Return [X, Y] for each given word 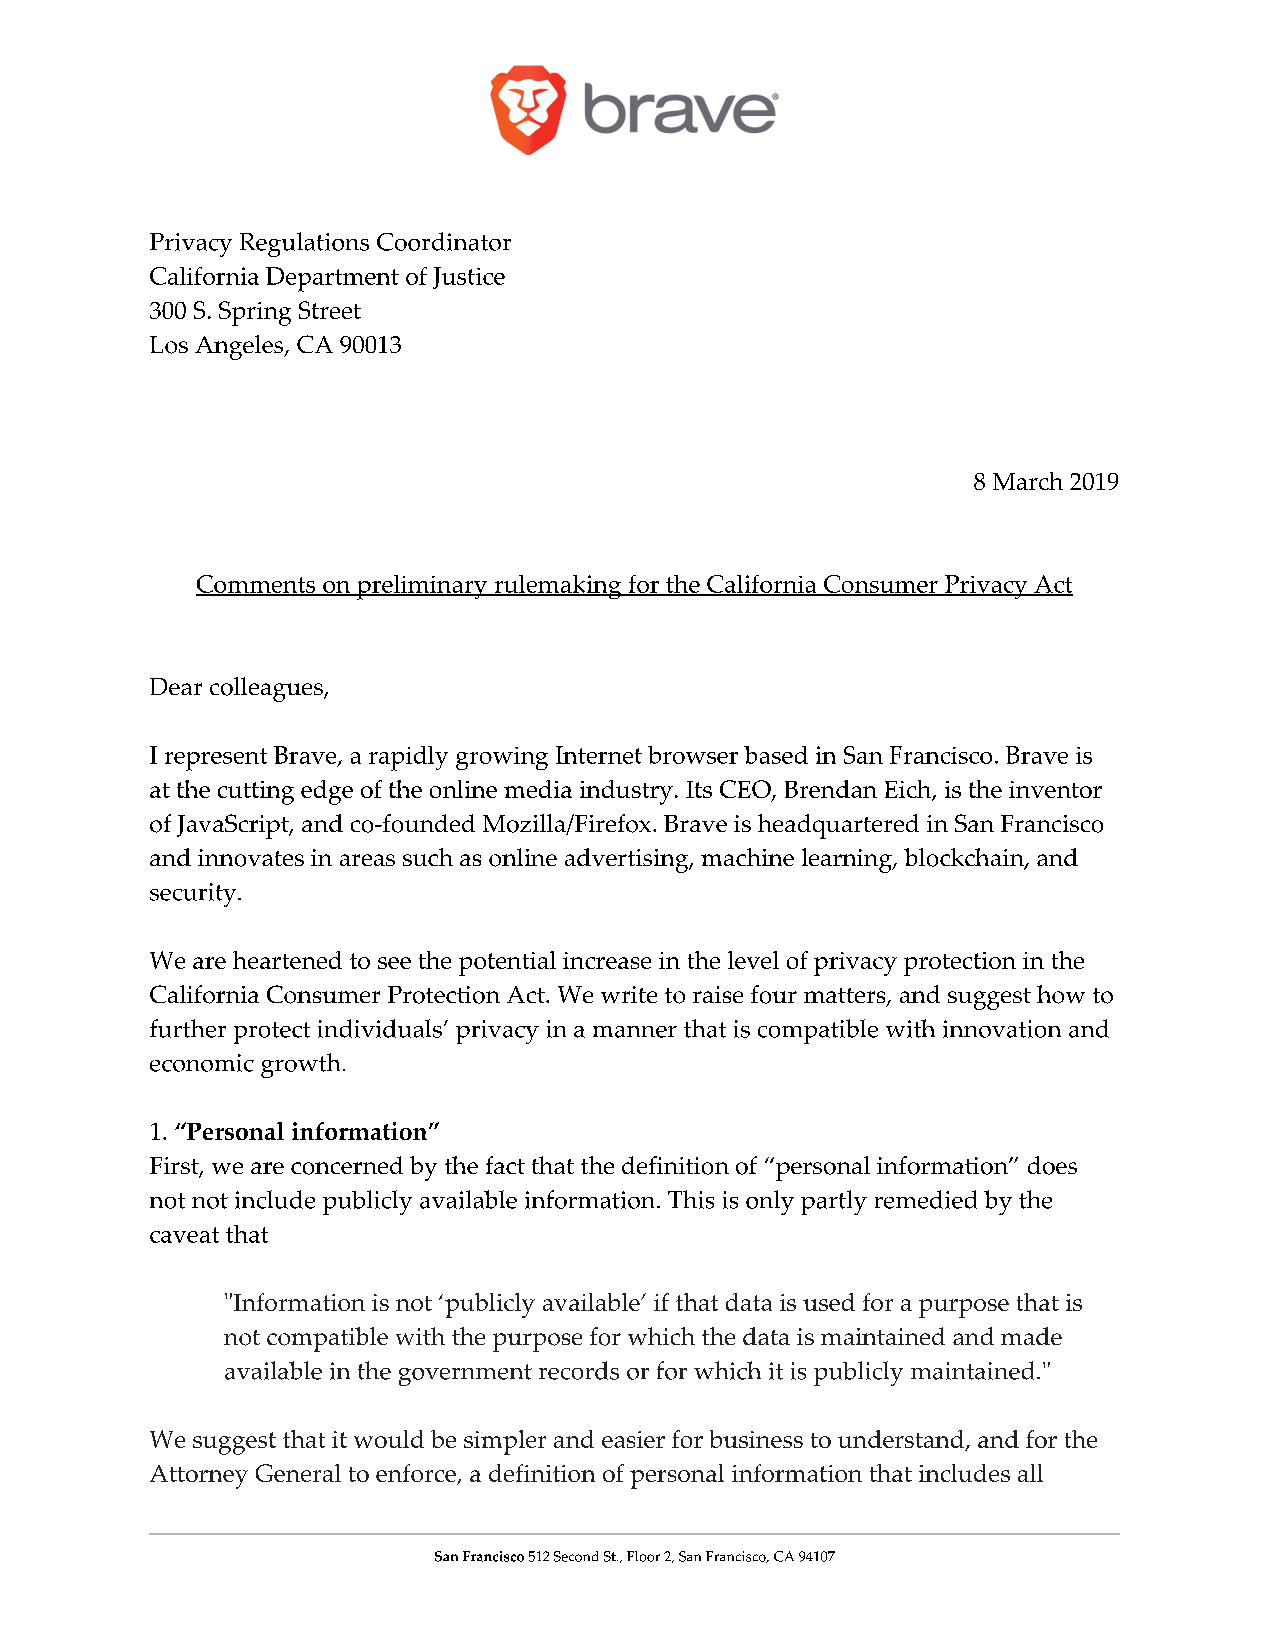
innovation [1002, 1029]
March [1028, 481]
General [298, 1473]
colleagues [267, 689]
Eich [909, 790]
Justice [469, 278]
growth [300, 1065]
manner [635, 1032]
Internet [599, 755]
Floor [643, 1556]
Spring [255, 313]
